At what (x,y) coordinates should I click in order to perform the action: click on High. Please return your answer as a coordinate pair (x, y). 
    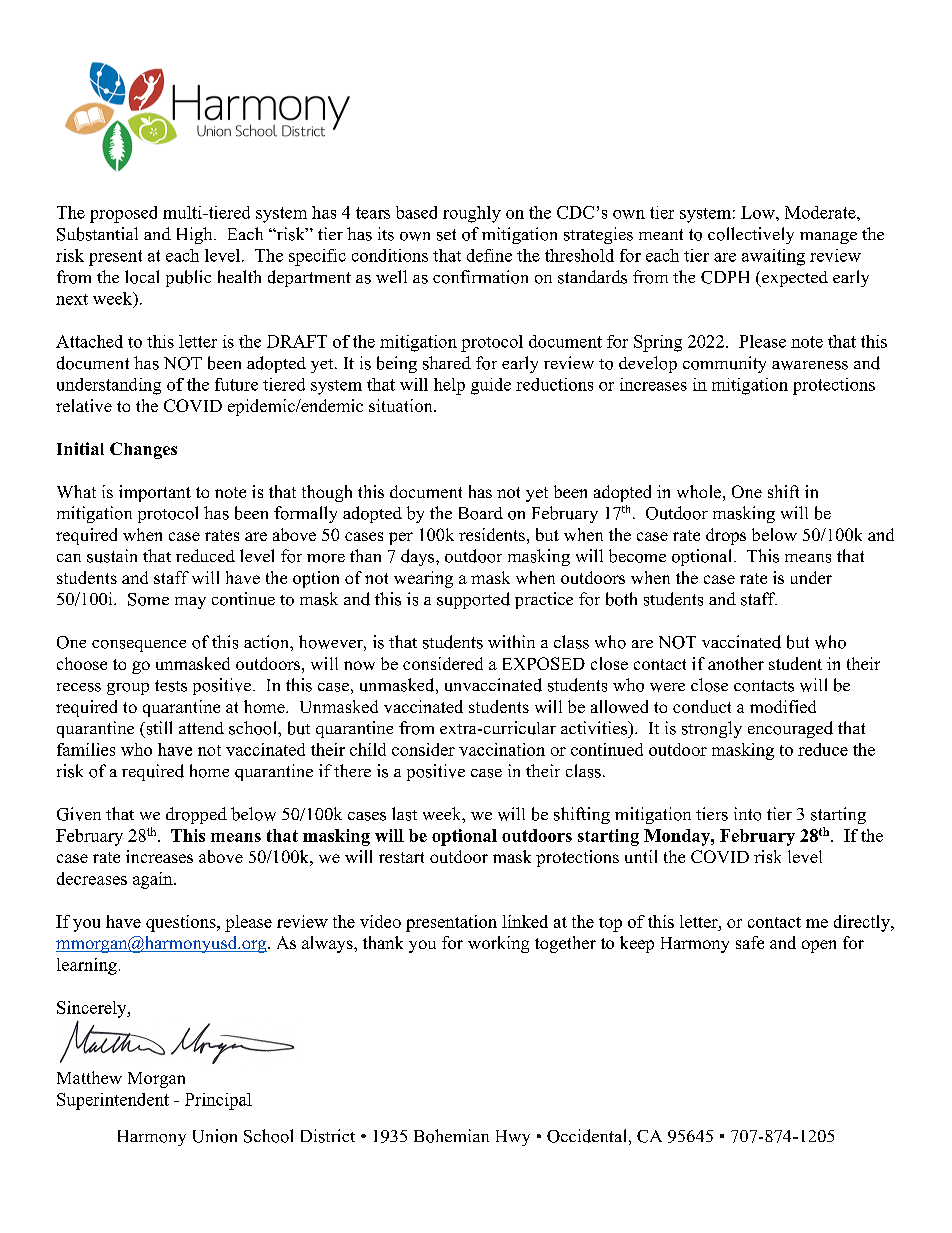
    Looking at the image, I should click on (196, 235).
